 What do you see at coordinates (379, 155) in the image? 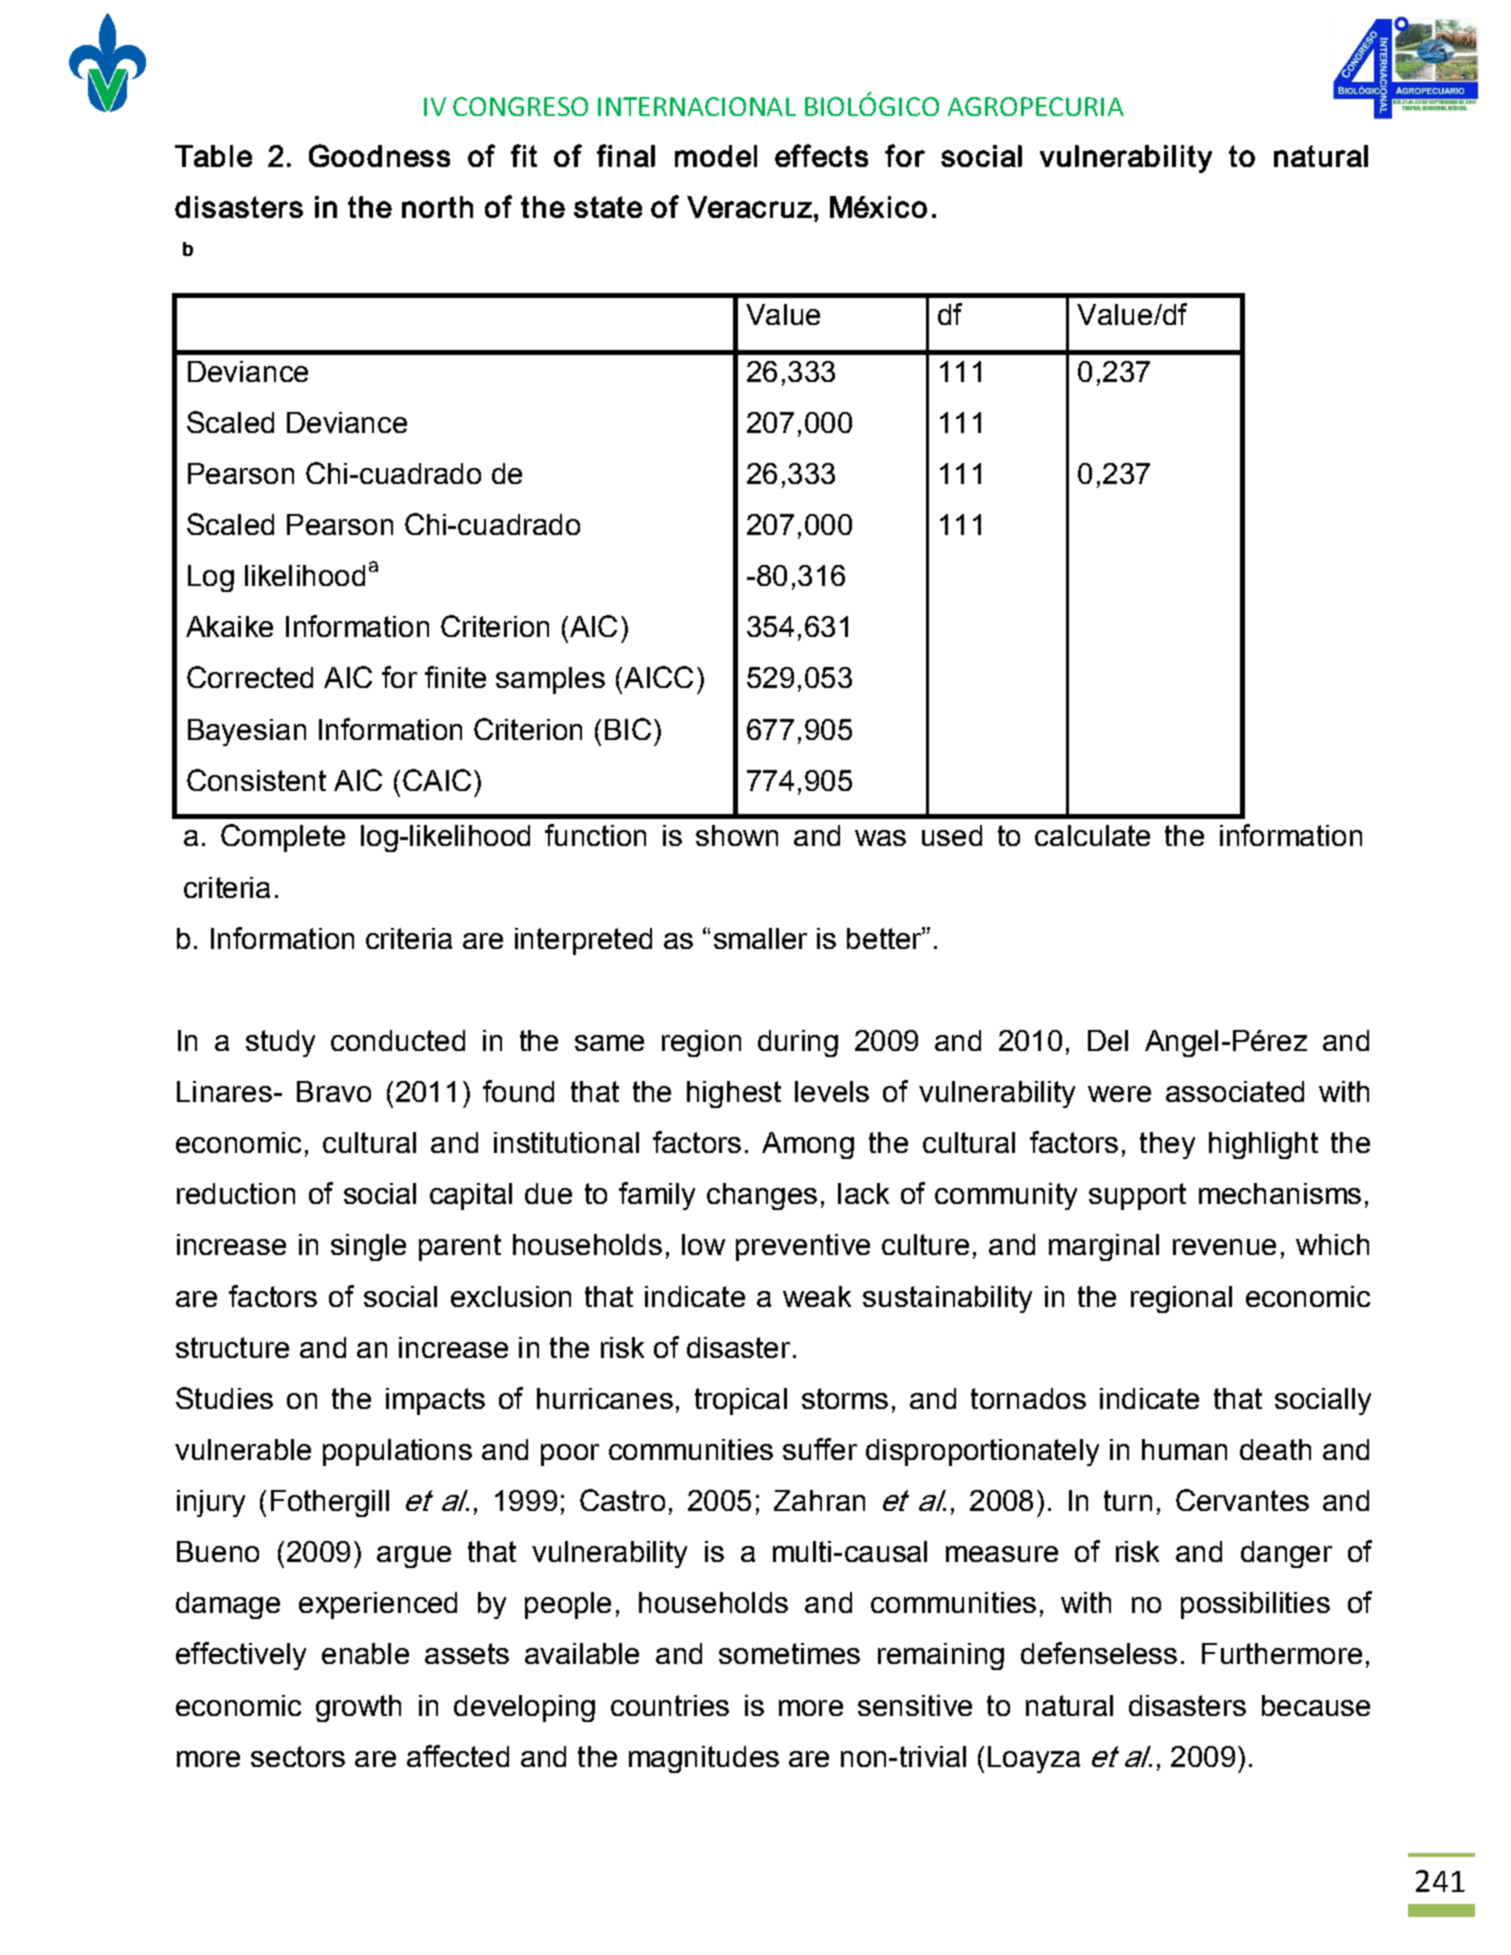
I see `Goodness` at bounding box center [379, 155].
